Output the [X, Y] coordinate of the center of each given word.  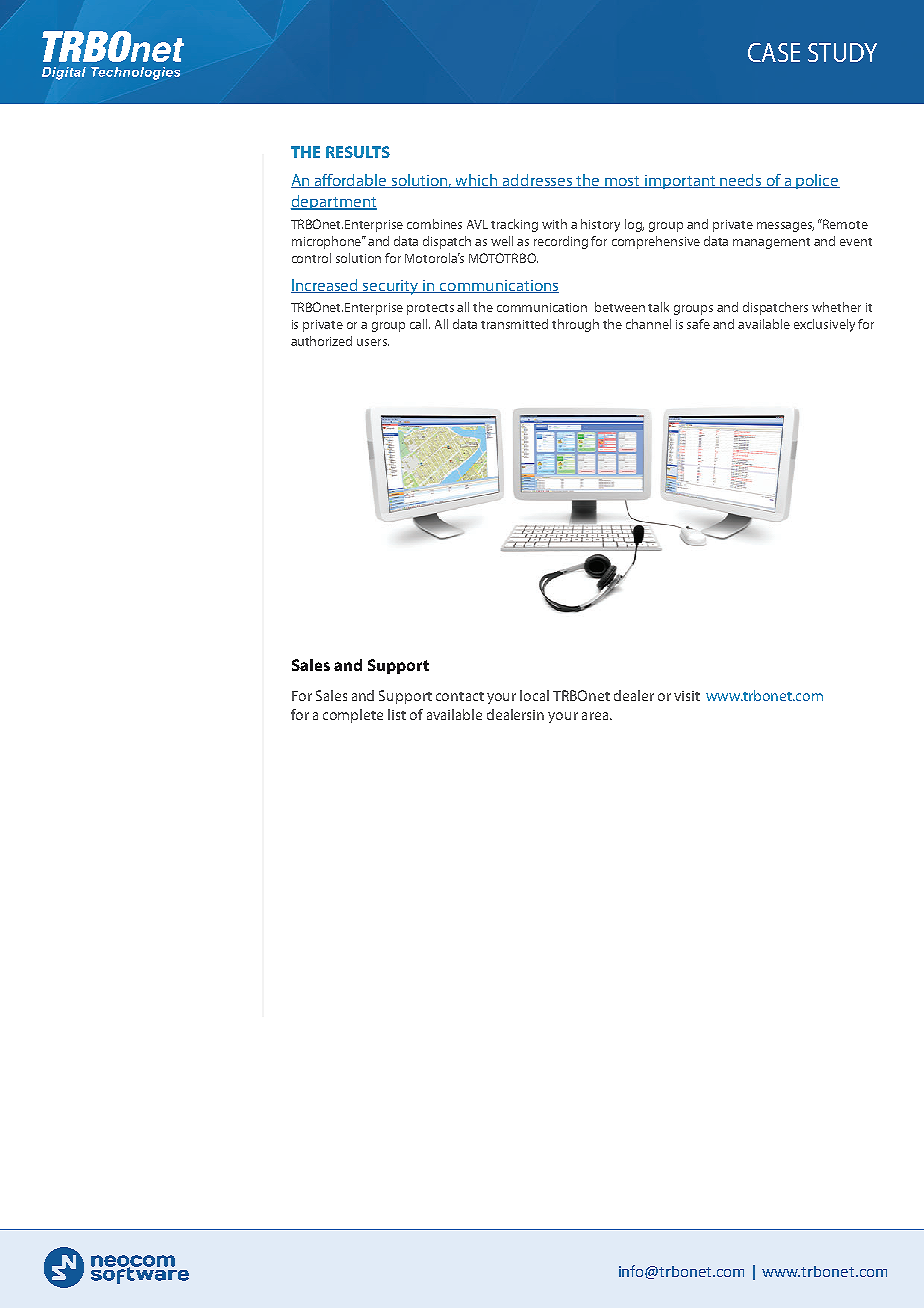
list [397, 714]
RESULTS [358, 152]
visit [687, 696]
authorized [321, 341]
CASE [774, 52]
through [575, 325]
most [622, 182]
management [771, 243]
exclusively [824, 325]
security [391, 287]
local [534, 695]
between [620, 307]
